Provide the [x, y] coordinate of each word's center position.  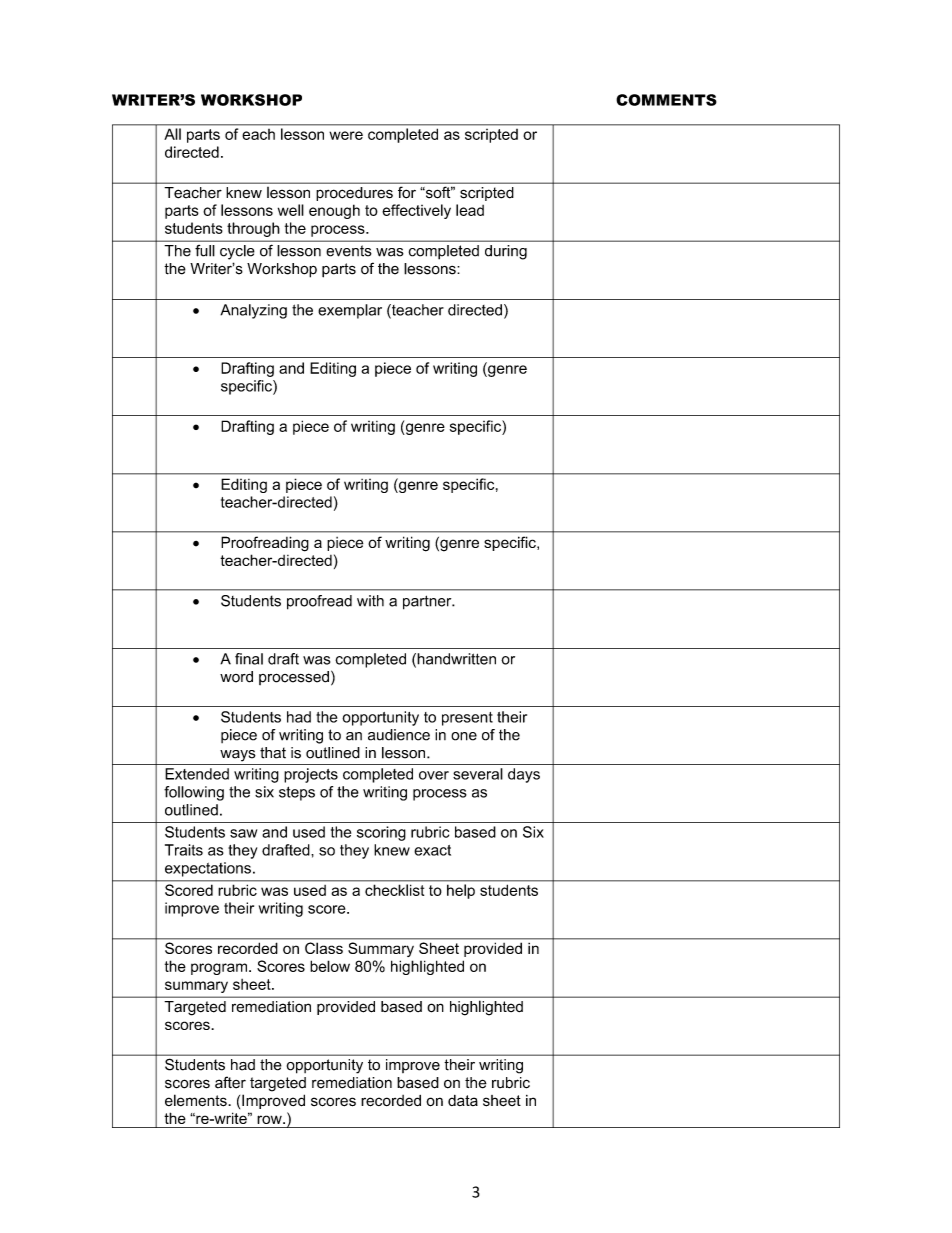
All [173, 134]
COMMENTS [666, 100]
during [506, 252]
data [463, 1100]
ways [238, 756]
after [230, 1082]
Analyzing [253, 311]
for [407, 192]
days [524, 775]
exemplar [350, 311]
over [434, 775]
